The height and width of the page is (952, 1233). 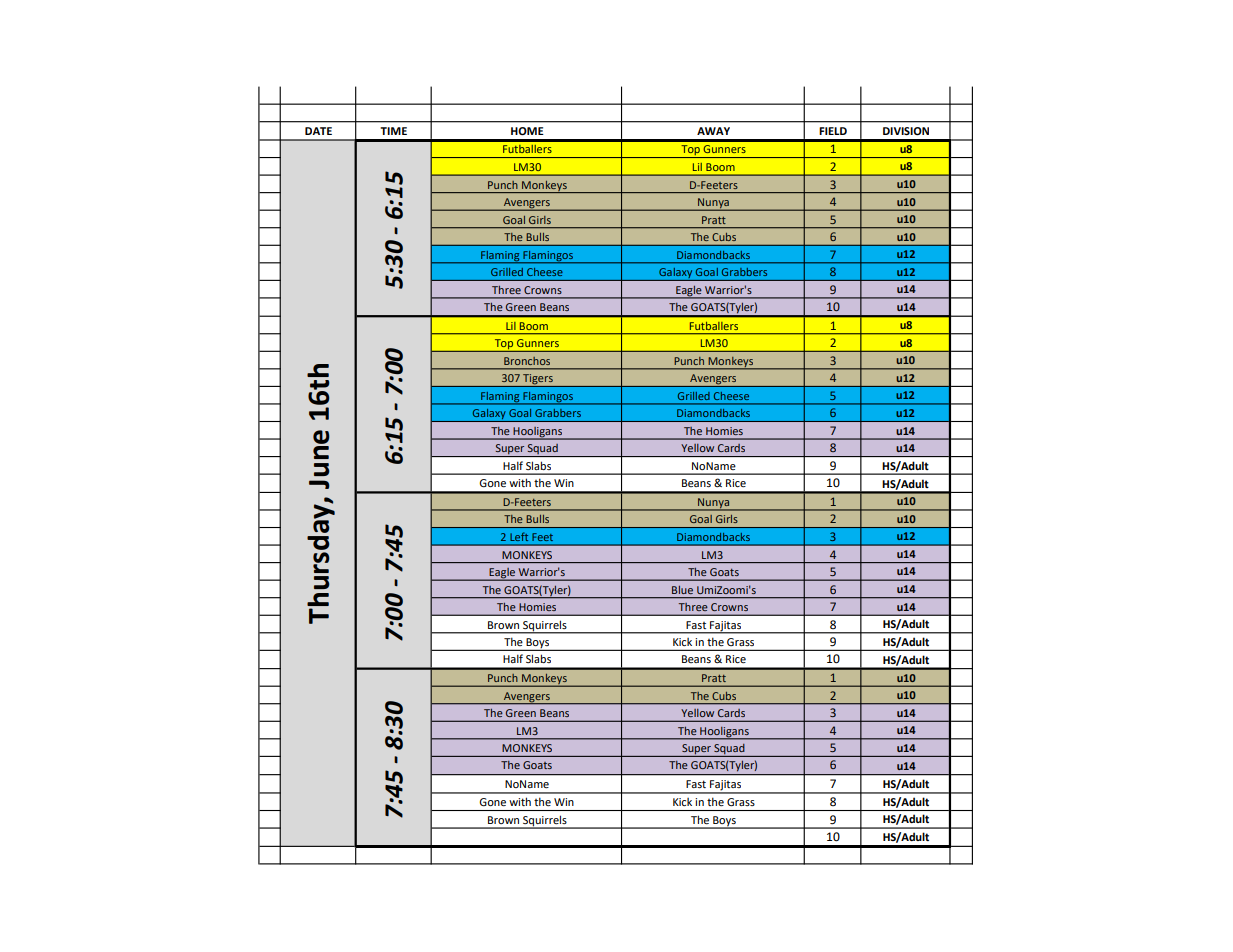 What do you see at coordinates (713, 131) in the page?
I see `AWAY` at bounding box center [713, 131].
